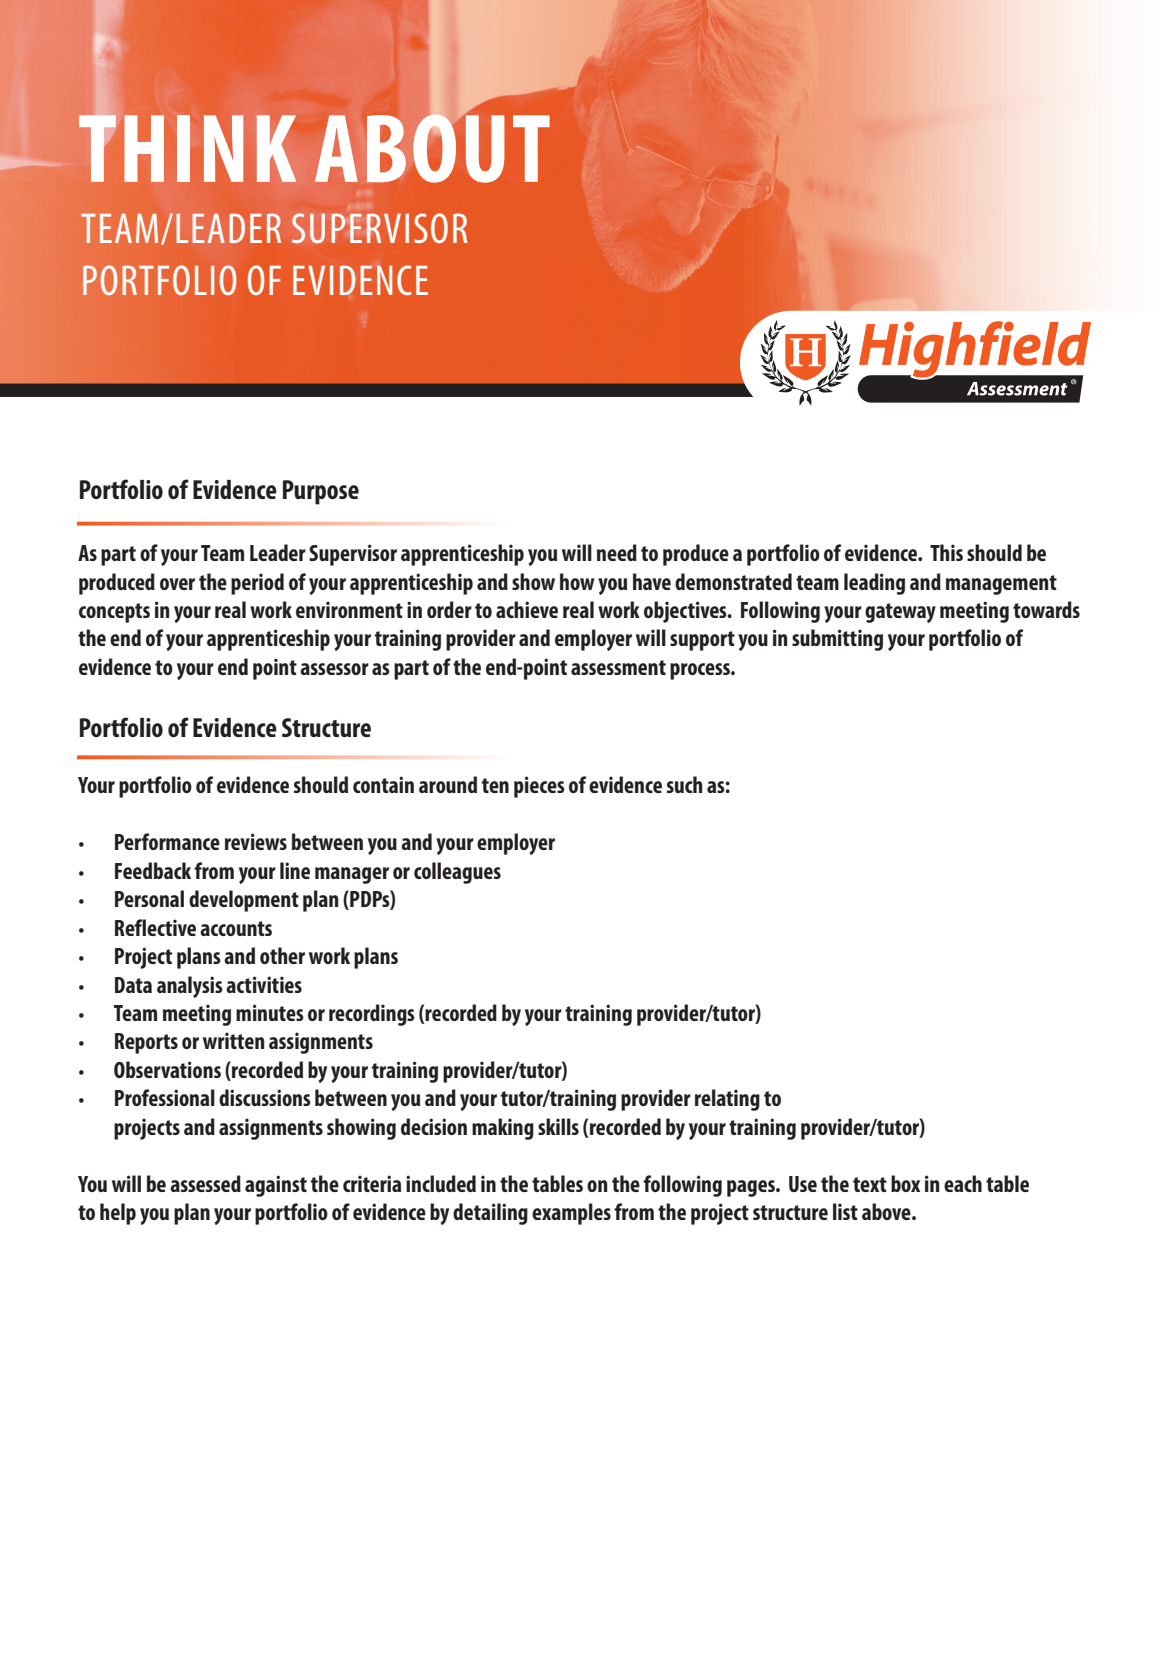 This screenshot has height=1663, width=1176. Describe the element at coordinates (256, 841) in the screenshot. I see `reviews` at that location.
